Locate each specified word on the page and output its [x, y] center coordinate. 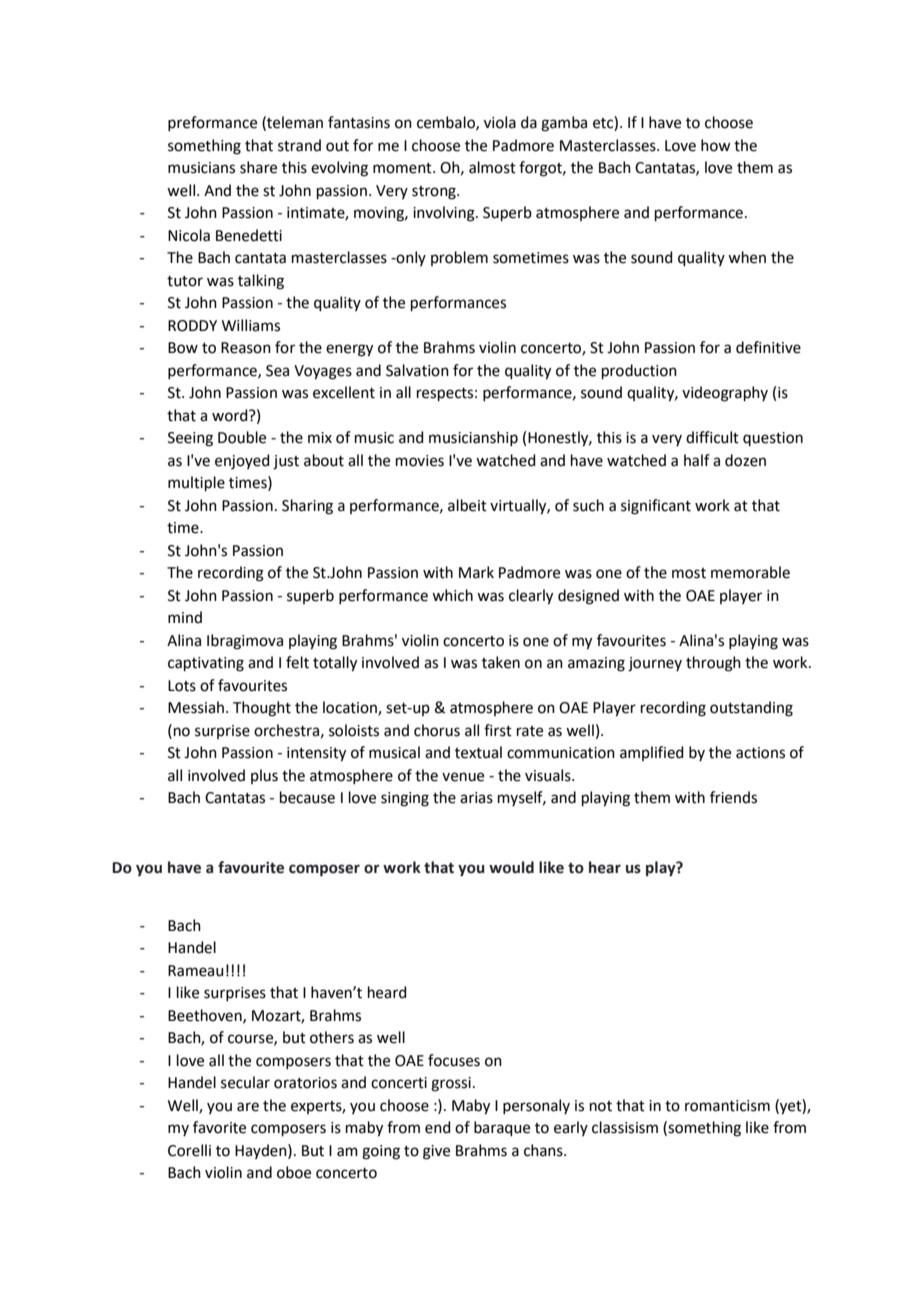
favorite [219, 1127]
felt [297, 662]
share [258, 167]
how [715, 145]
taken [501, 662]
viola [500, 122]
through [713, 664]
